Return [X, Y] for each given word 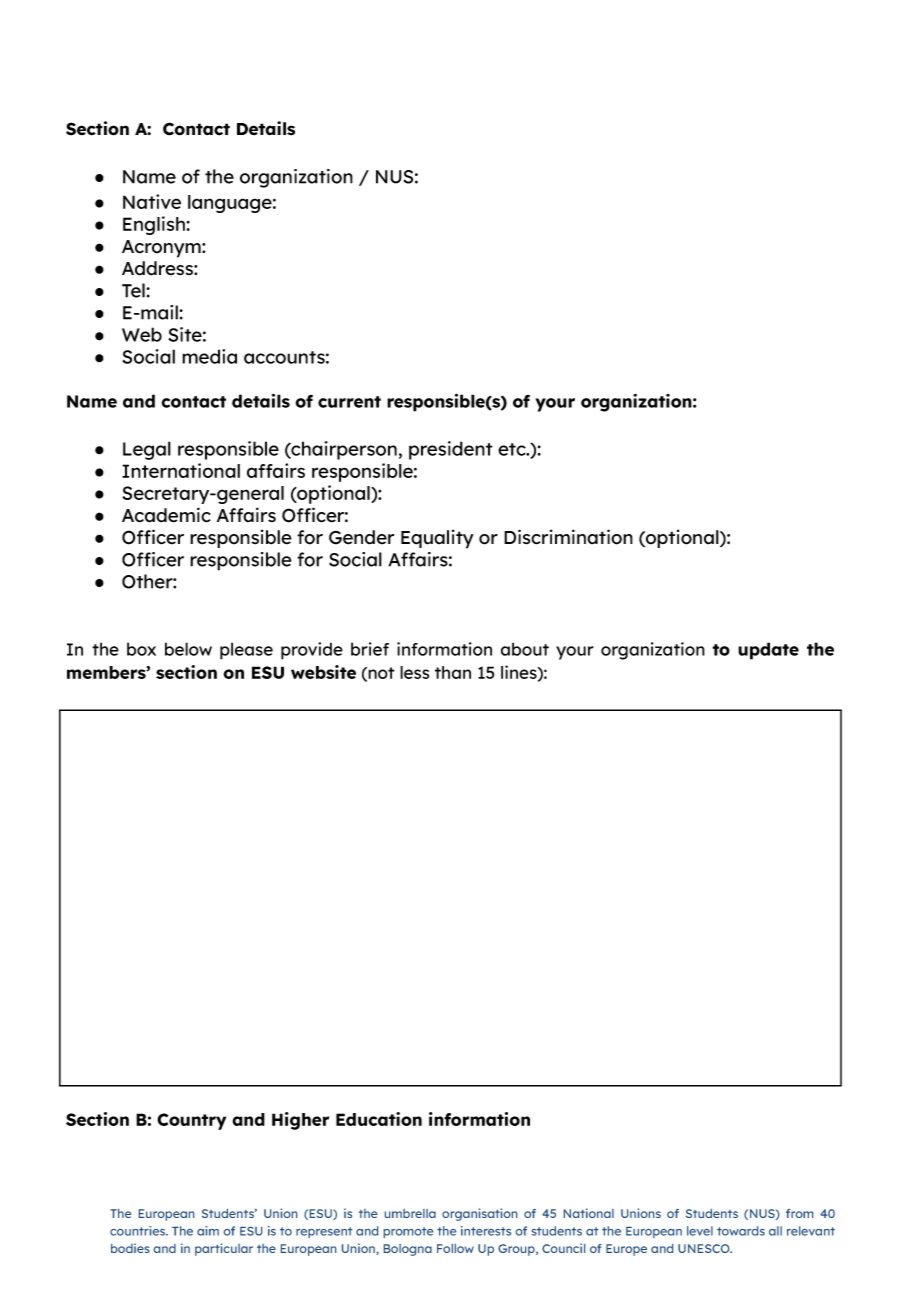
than [453, 672]
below [188, 649]
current [349, 402]
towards [741, 1231]
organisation [479, 1214]
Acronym [162, 249]
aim [208, 1231]
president [451, 450]
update [768, 651]
